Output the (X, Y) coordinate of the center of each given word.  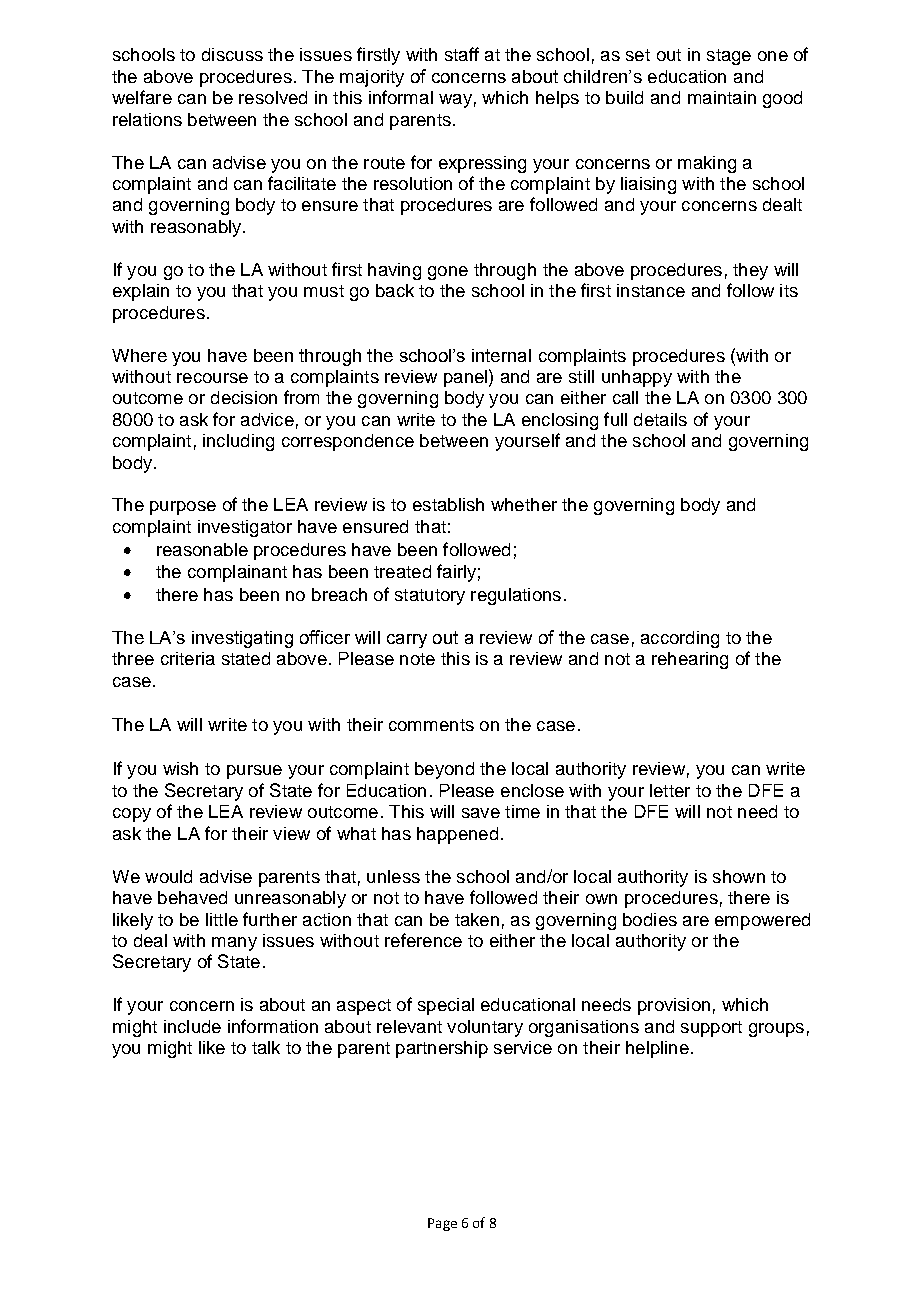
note (417, 659)
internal (501, 355)
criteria (188, 658)
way (455, 101)
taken (477, 919)
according (680, 639)
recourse (212, 378)
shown (739, 876)
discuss (232, 54)
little (222, 919)
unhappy (637, 378)
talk (266, 1047)
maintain (722, 97)
